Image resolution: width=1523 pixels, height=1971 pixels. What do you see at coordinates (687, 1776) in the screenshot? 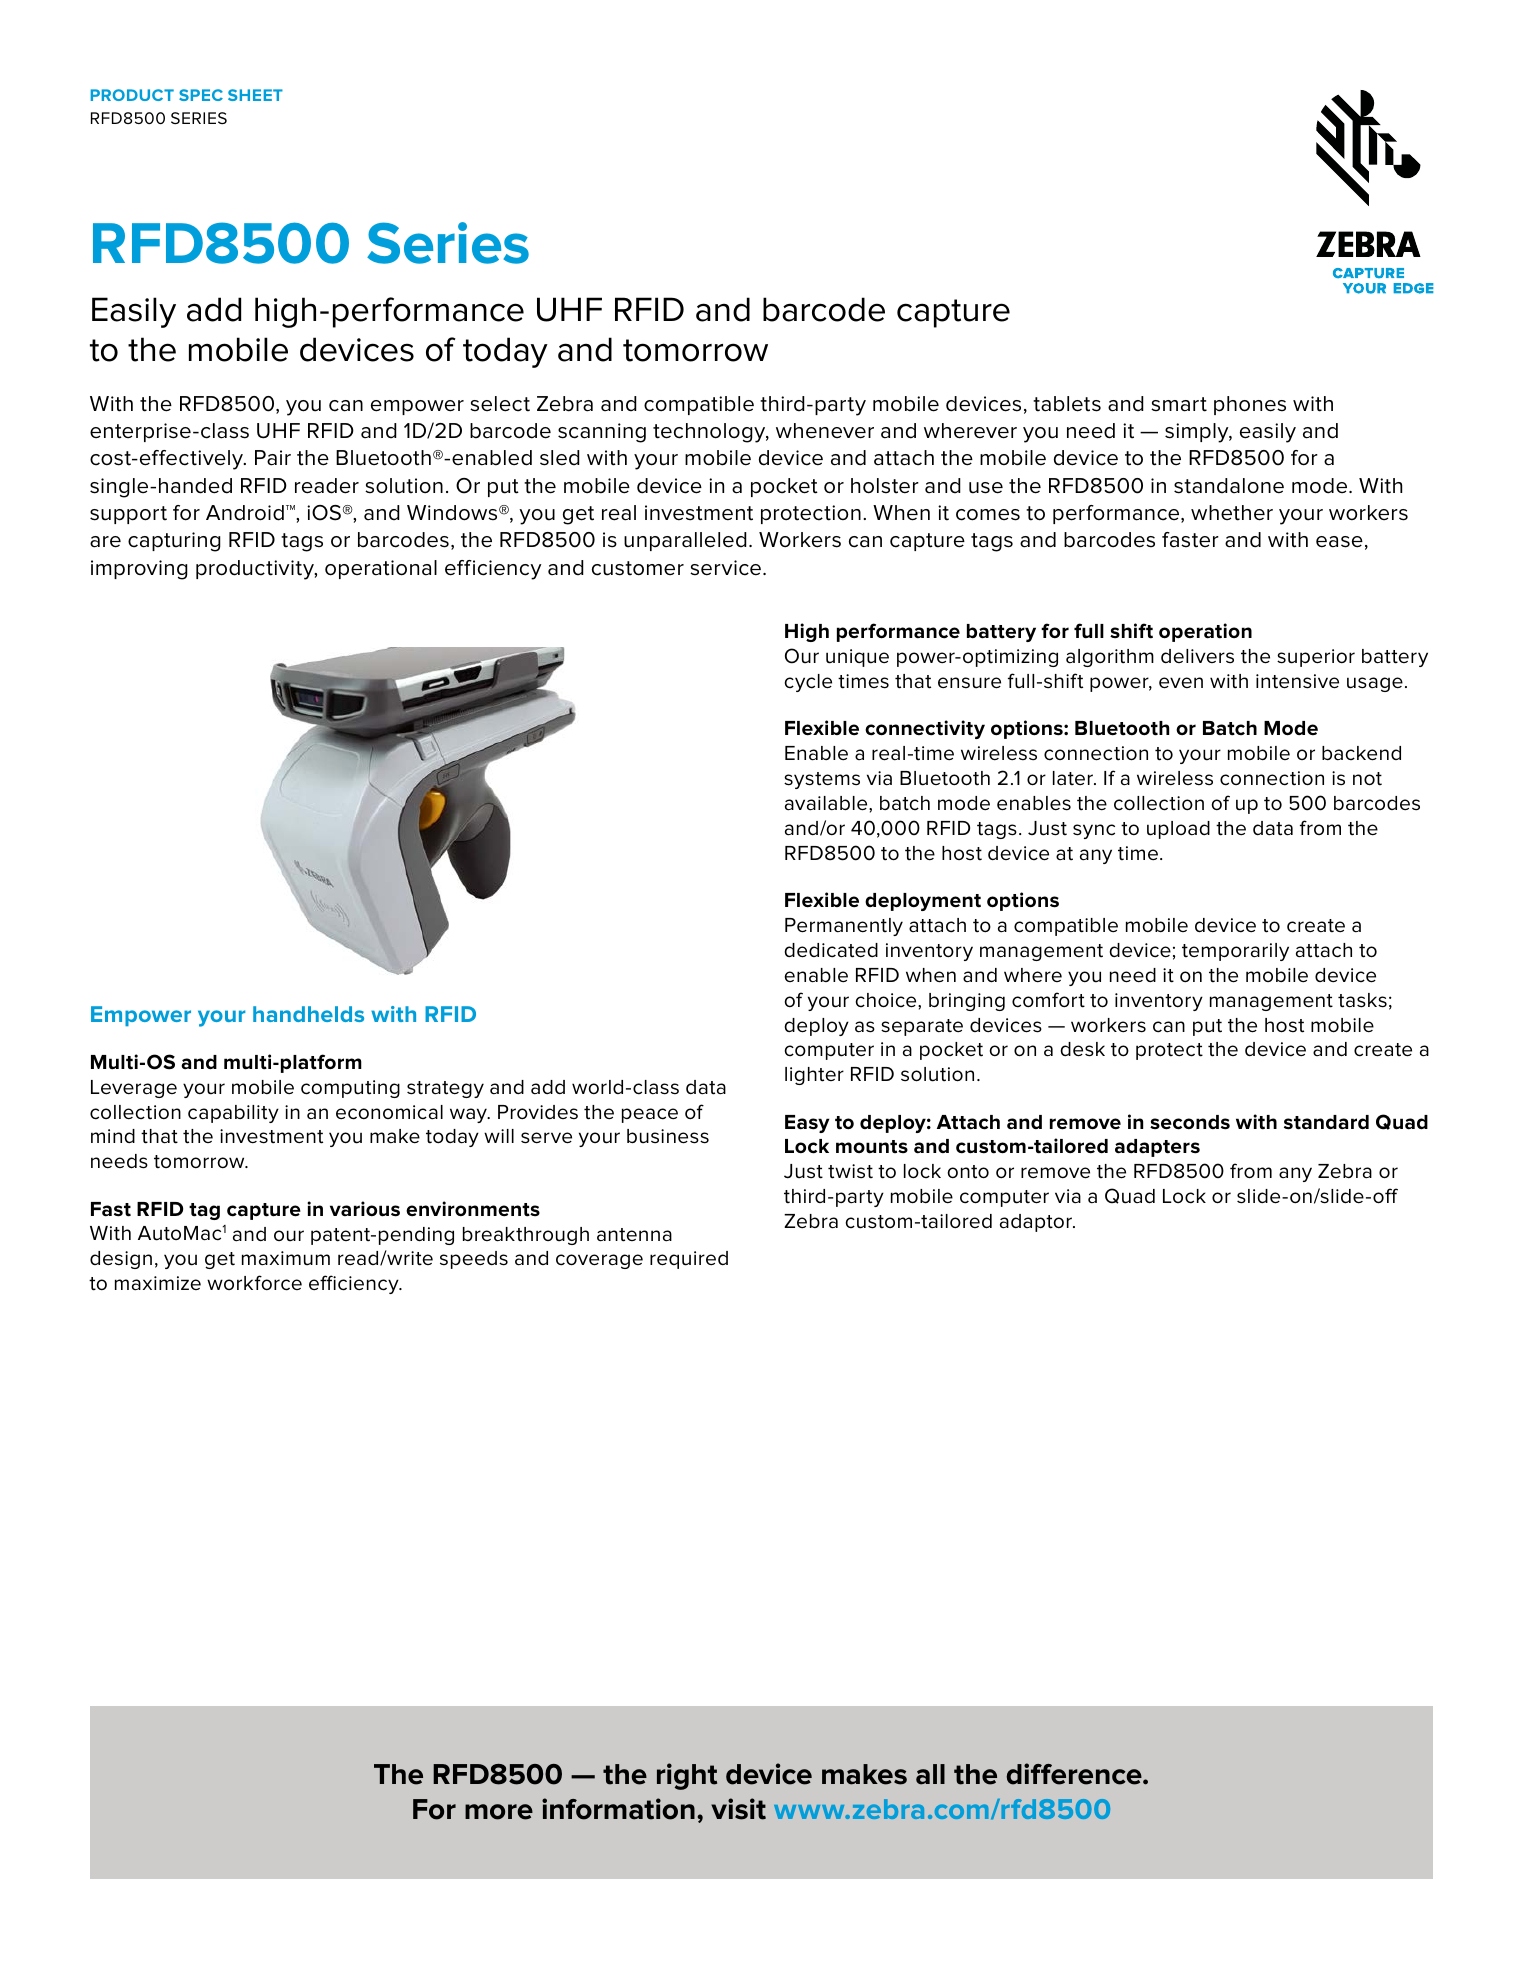
I see `right` at bounding box center [687, 1776].
